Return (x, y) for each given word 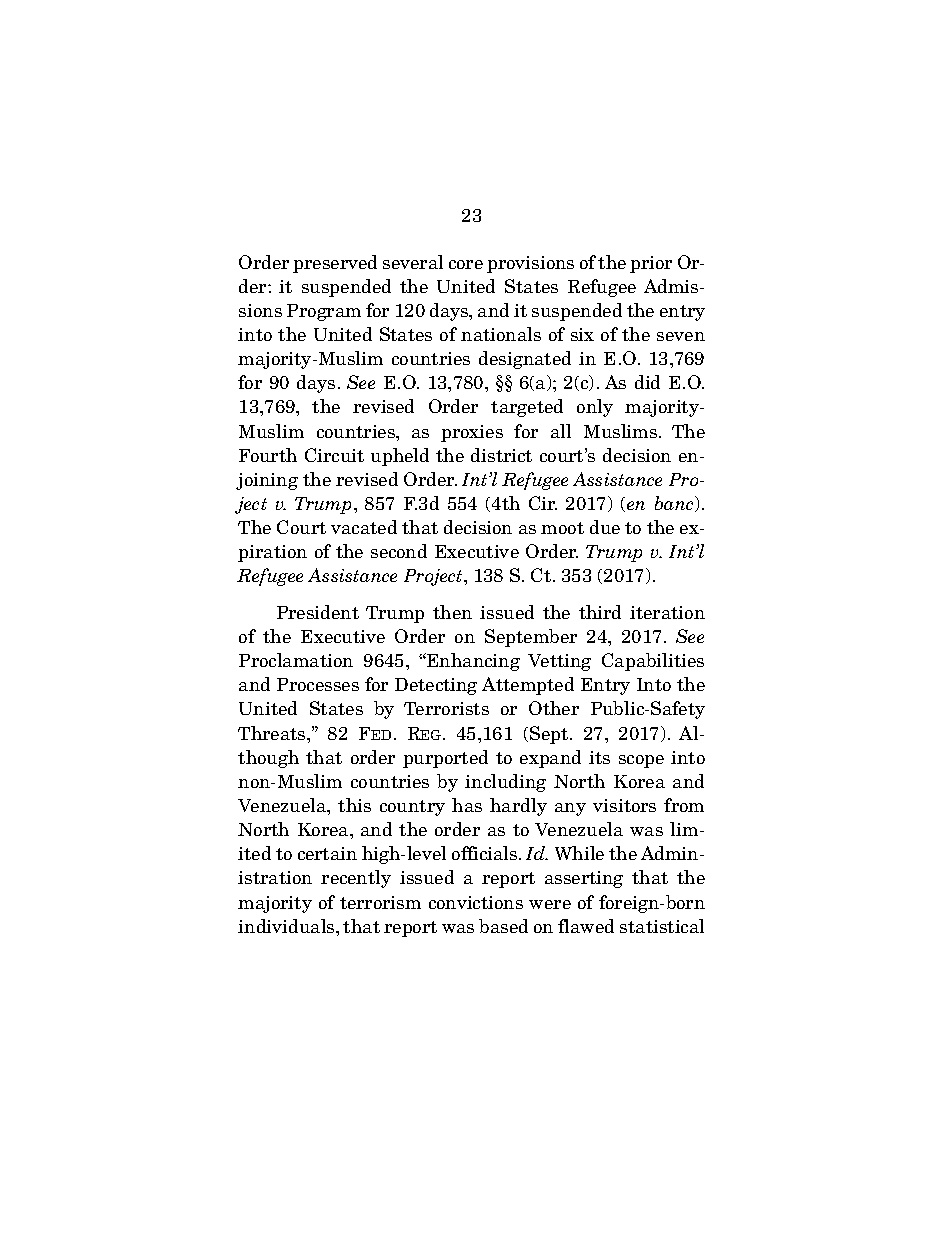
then (452, 612)
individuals (287, 926)
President (318, 612)
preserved (335, 264)
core (466, 264)
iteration (667, 612)
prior (651, 264)
